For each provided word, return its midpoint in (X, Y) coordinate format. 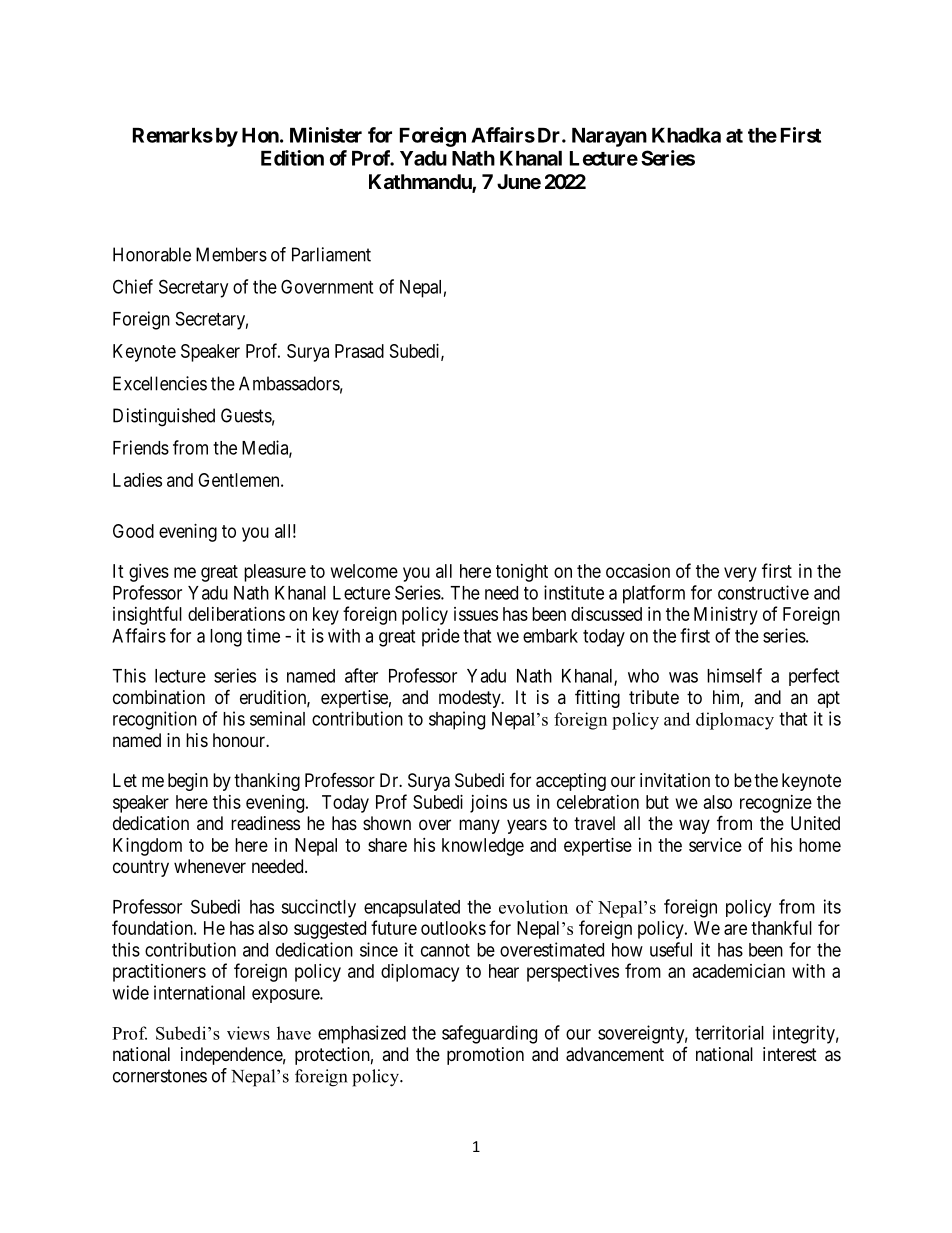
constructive (763, 592)
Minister (326, 135)
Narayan (609, 137)
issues (476, 614)
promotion (485, 1056)
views (248, 1033)
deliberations (236, 614)
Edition (292, 158)
